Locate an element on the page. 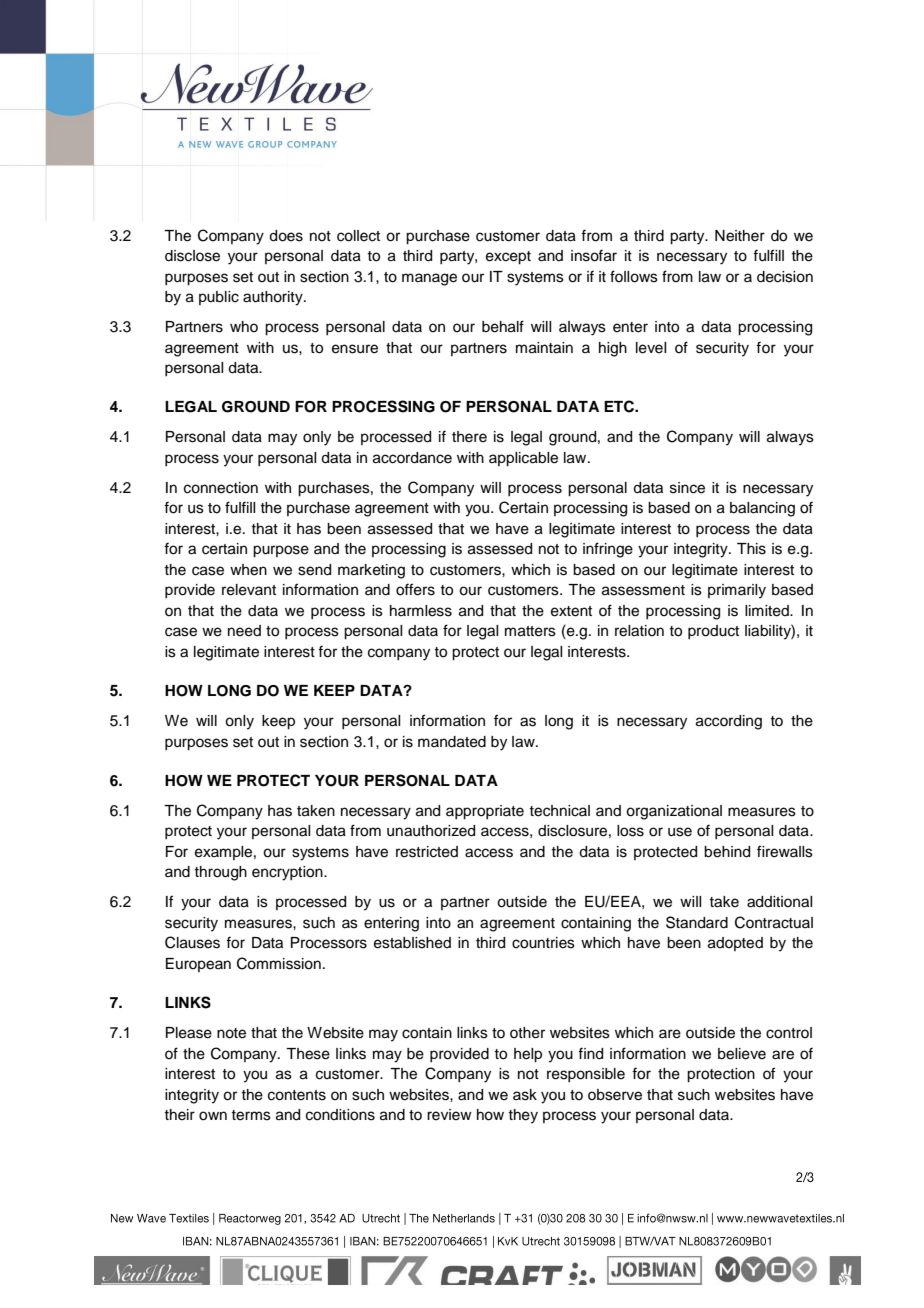 The height and width of the image is (1308, 924). does is located at coordinates (286, 236).
